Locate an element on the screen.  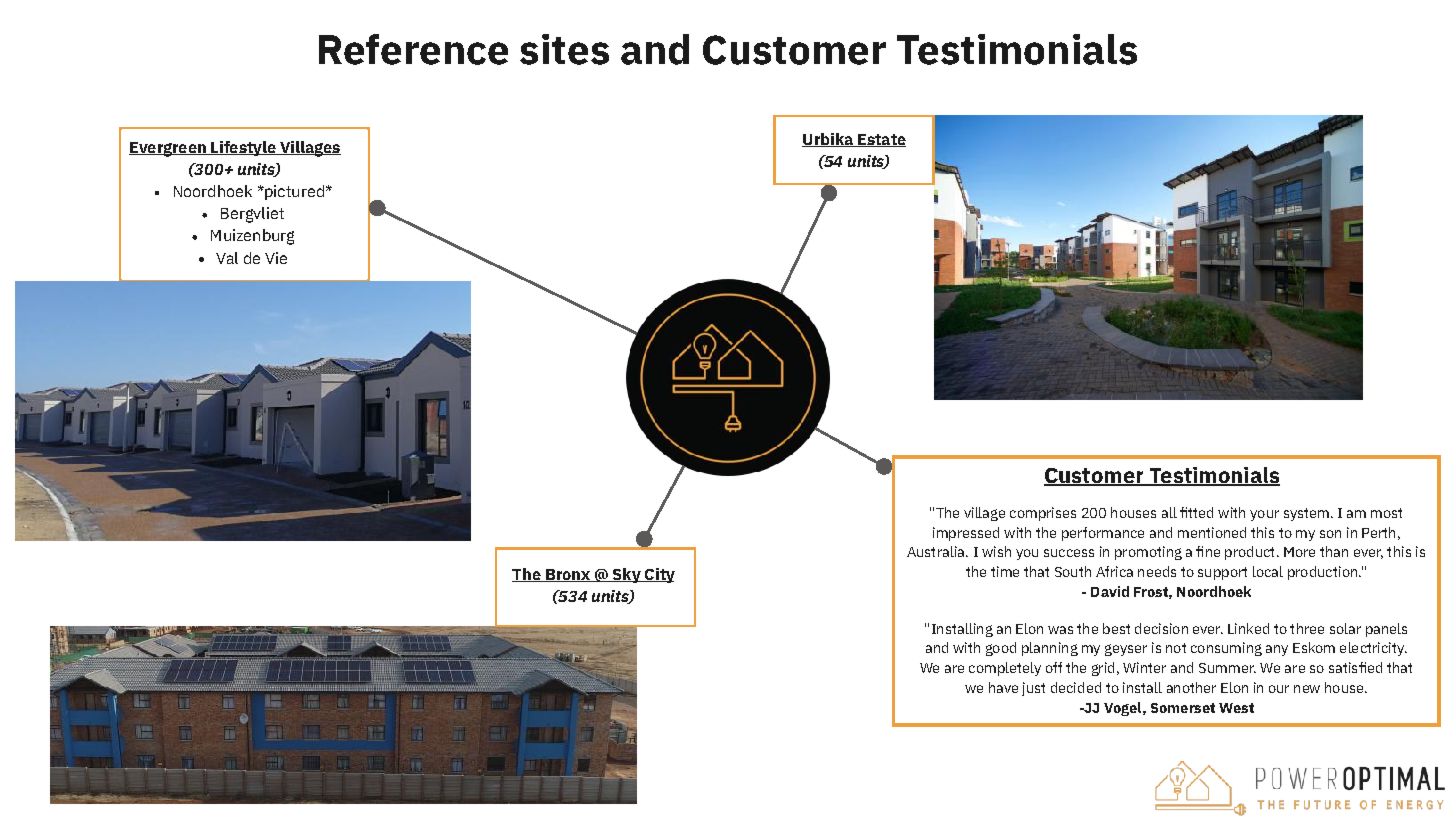
impressed is located at coordinates (966, 534).
